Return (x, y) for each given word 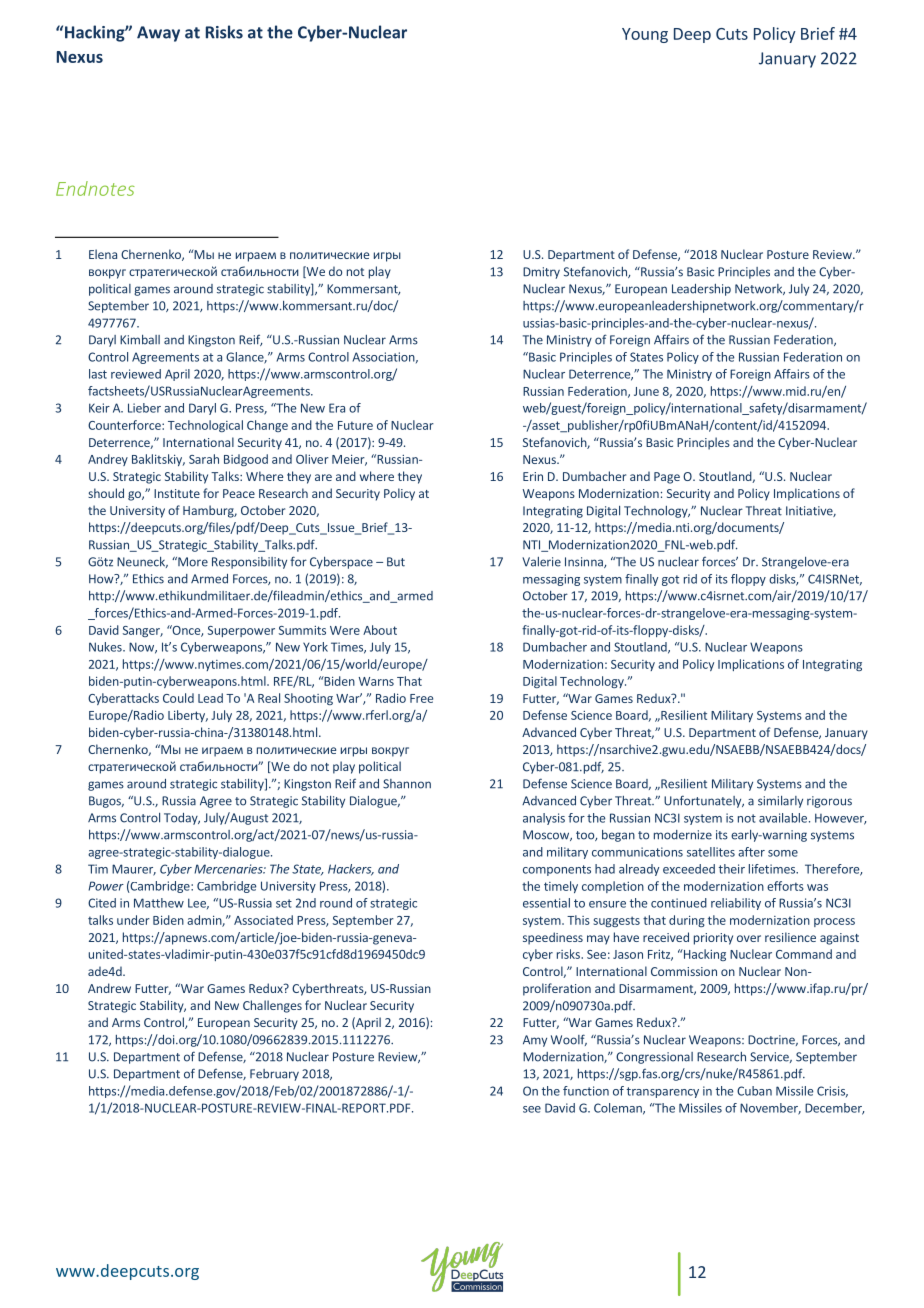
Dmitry (541, 273)
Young (645, 35)
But (396, 562)
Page (667, 478)
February (274, 1075)
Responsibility (249, 563)
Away (158, 34)
